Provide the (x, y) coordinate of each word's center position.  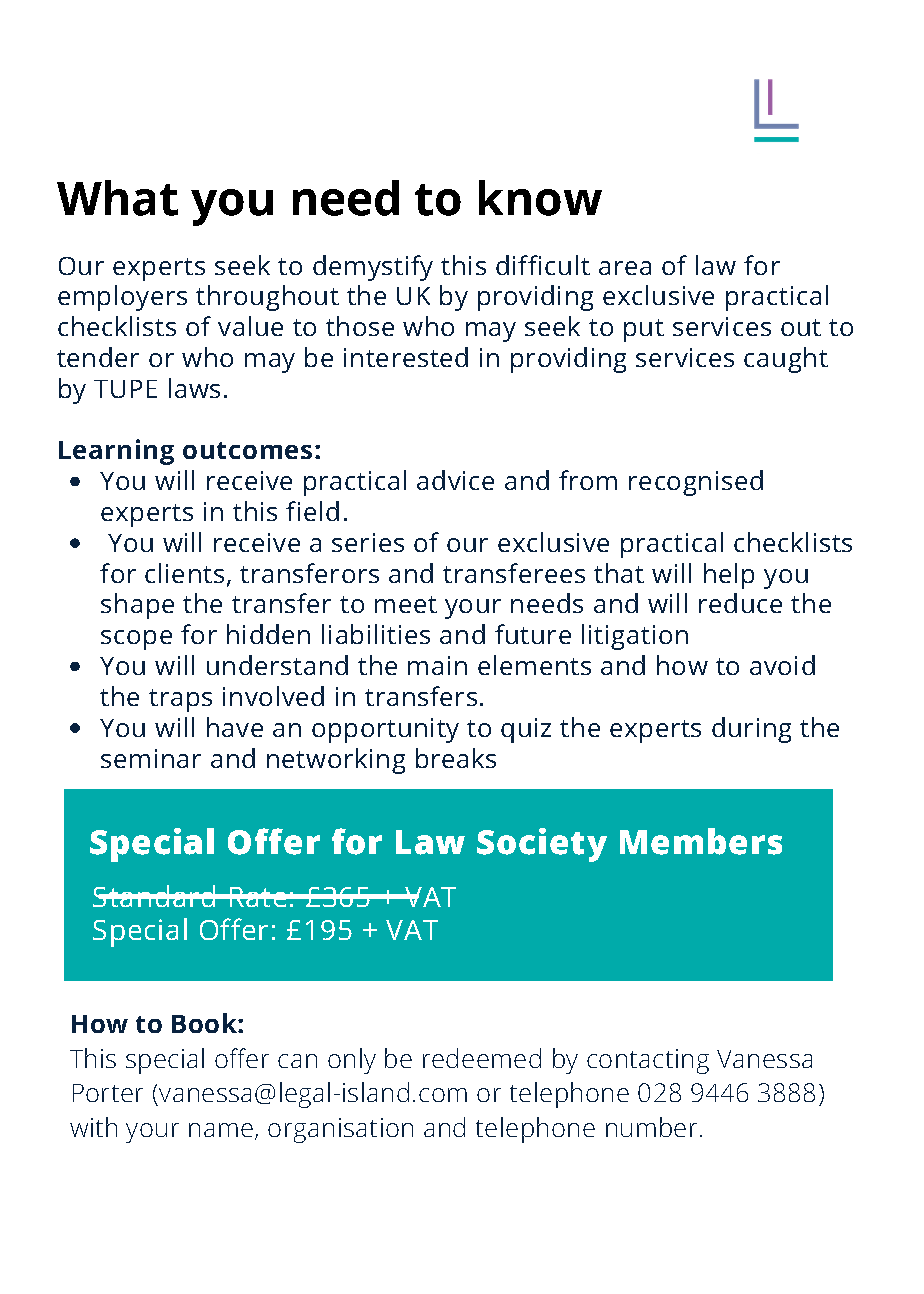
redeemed (482, 1058)
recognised (696, 483)
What (117, 198)
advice (455, 480)
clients (184, 573)
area (625, 268)
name (221, 1130)
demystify (373, 268)
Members (701, 841)
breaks (456, 758)
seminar (151, 758)
